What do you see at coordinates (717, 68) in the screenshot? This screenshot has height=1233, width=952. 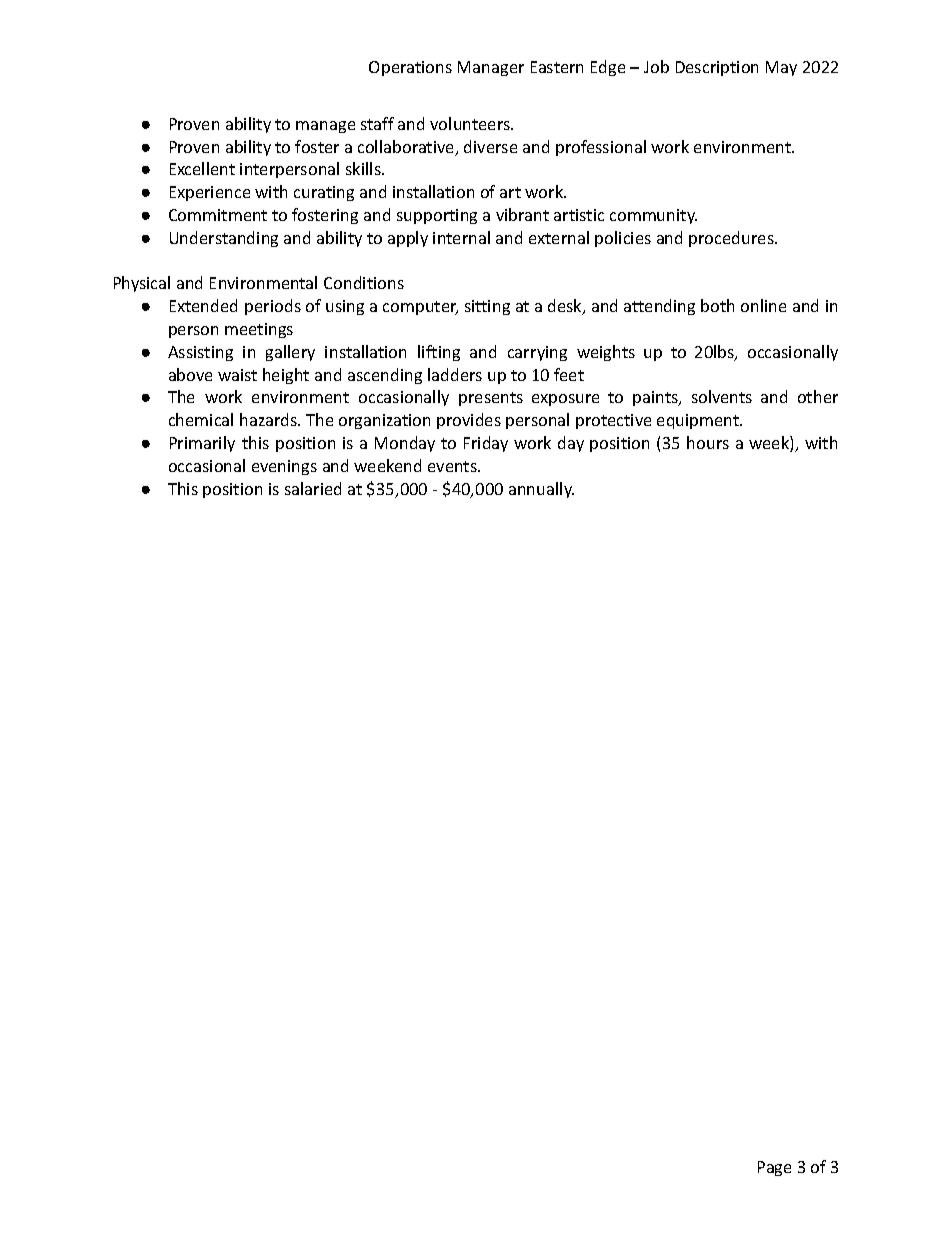 I see `Description` at bounding box center [717, 68].
